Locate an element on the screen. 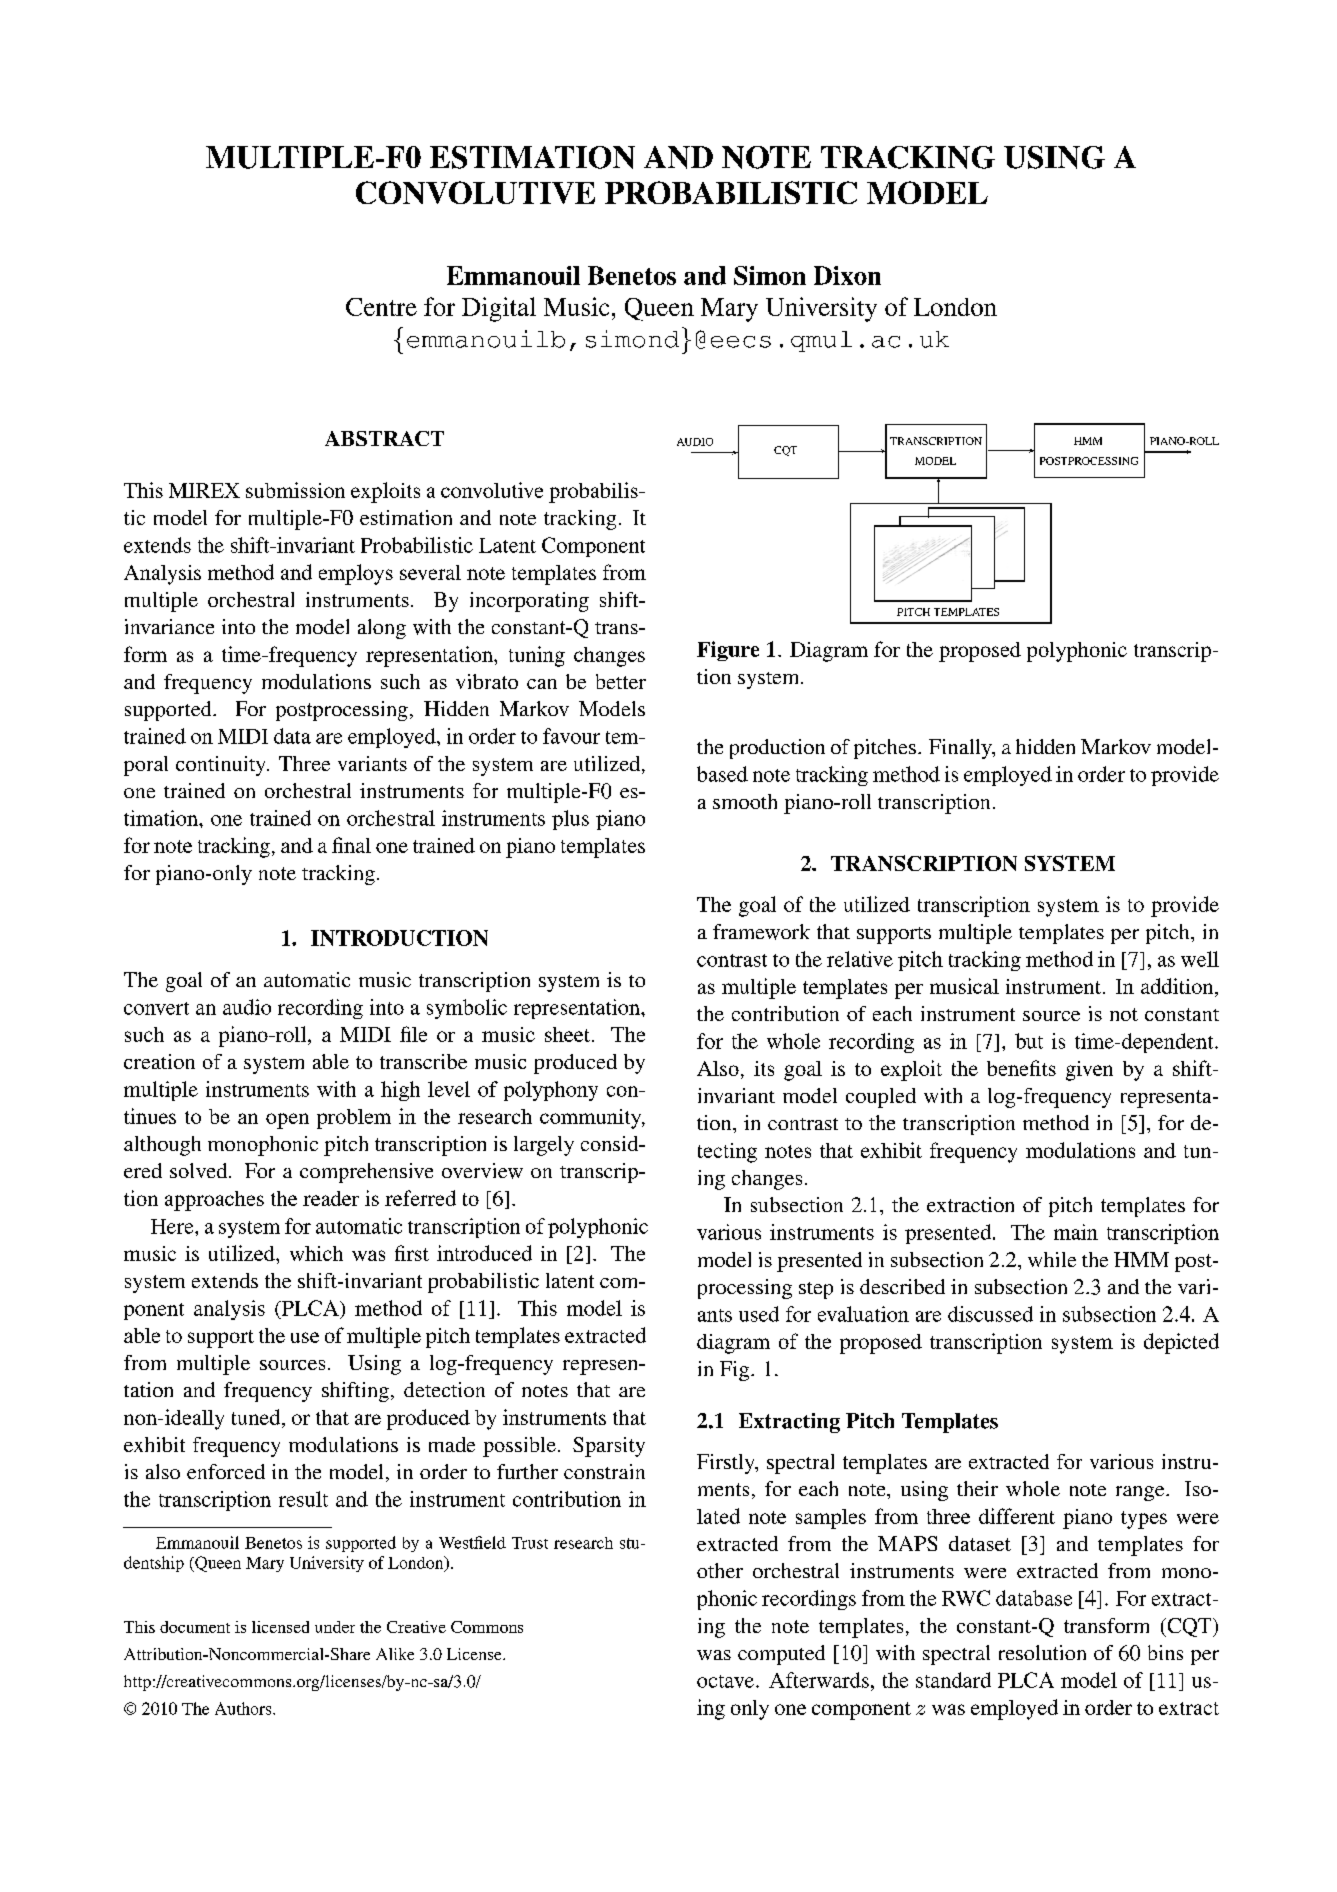 This screenshot has width=1337, height=1892. Centre is located at coordinates (381, 307).
